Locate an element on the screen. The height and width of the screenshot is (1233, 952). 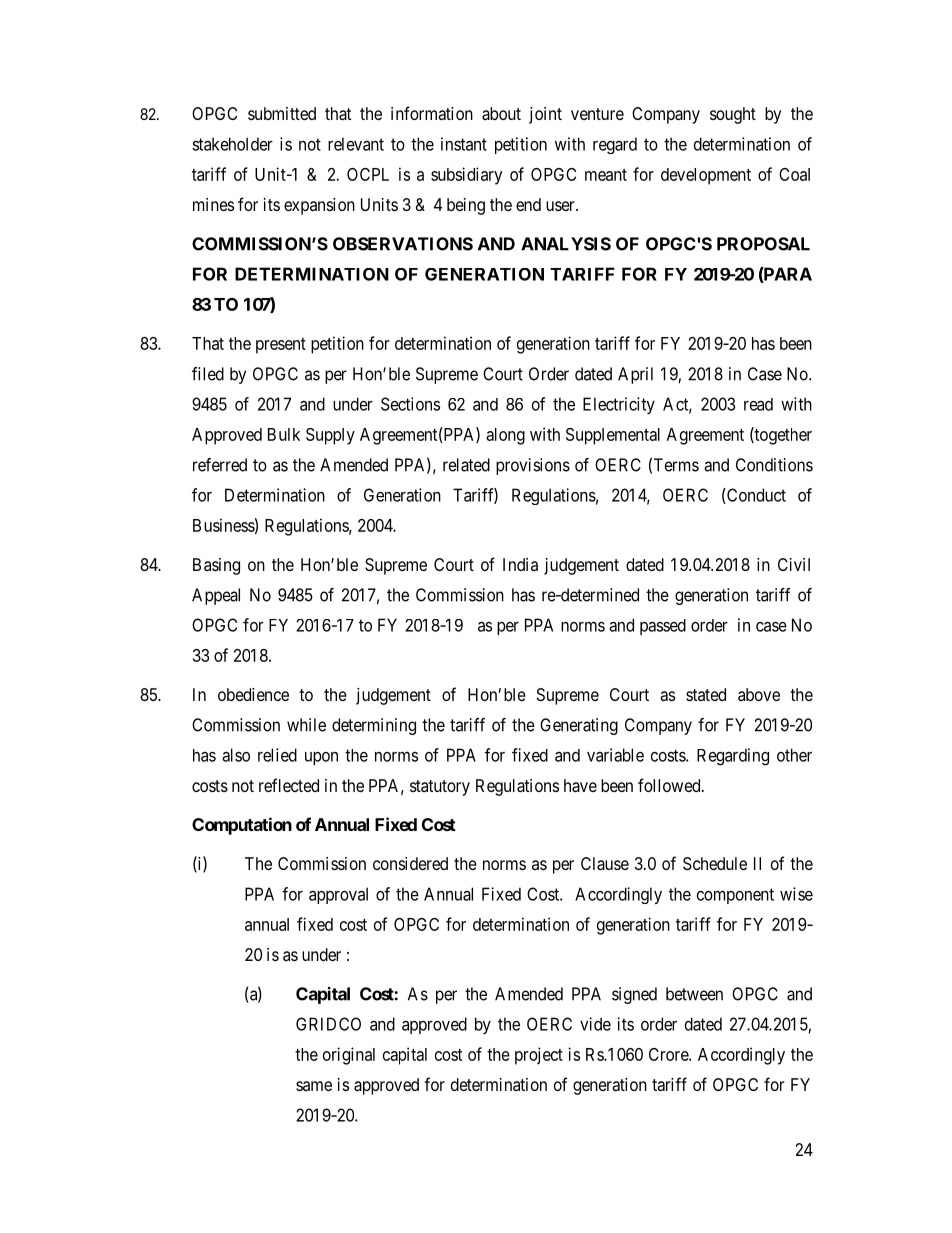
submitted is located at coordinates (282, 113).
